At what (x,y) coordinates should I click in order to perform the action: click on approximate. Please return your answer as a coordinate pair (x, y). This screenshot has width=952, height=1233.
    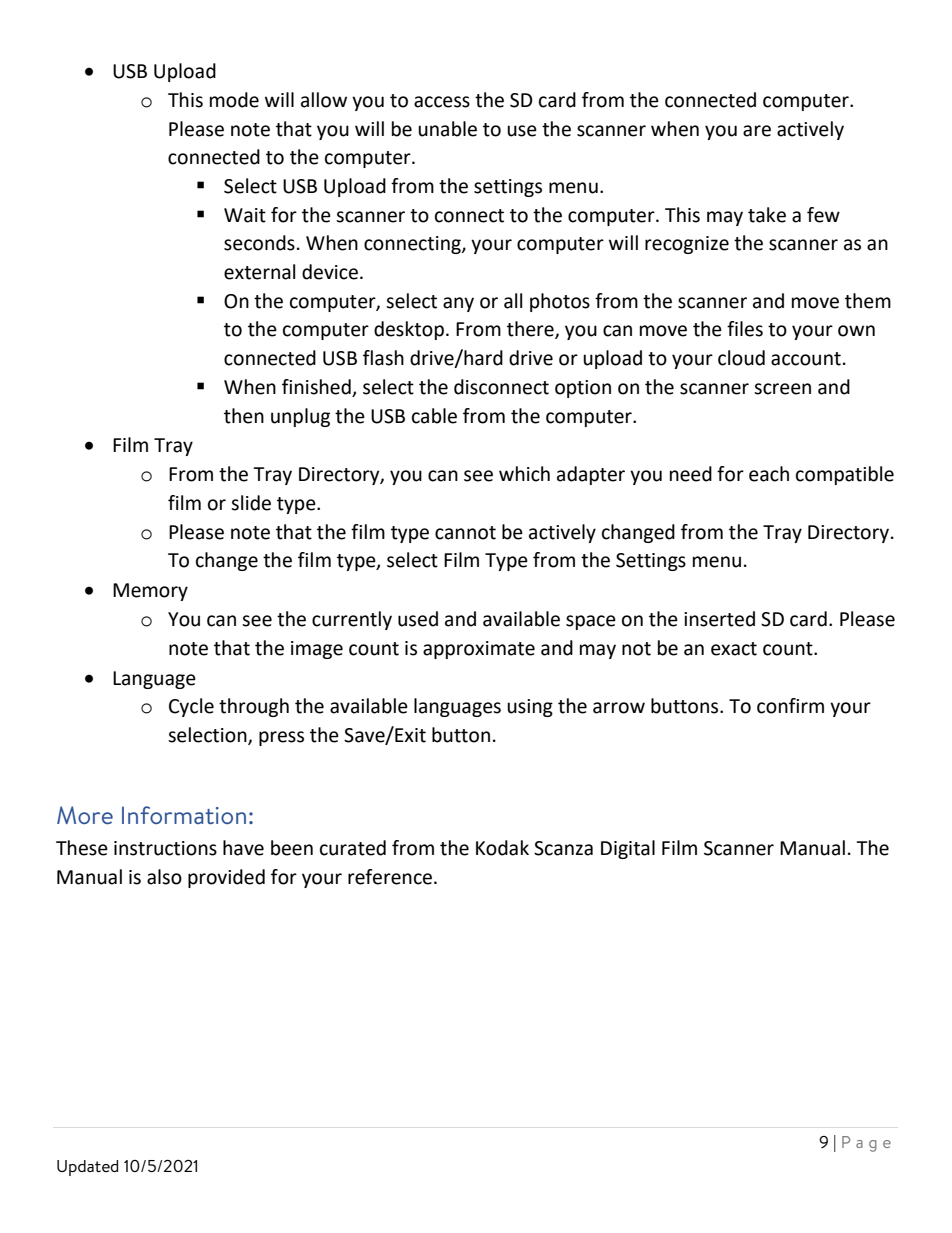
    Looking at the image, I should click on (479, 650).
